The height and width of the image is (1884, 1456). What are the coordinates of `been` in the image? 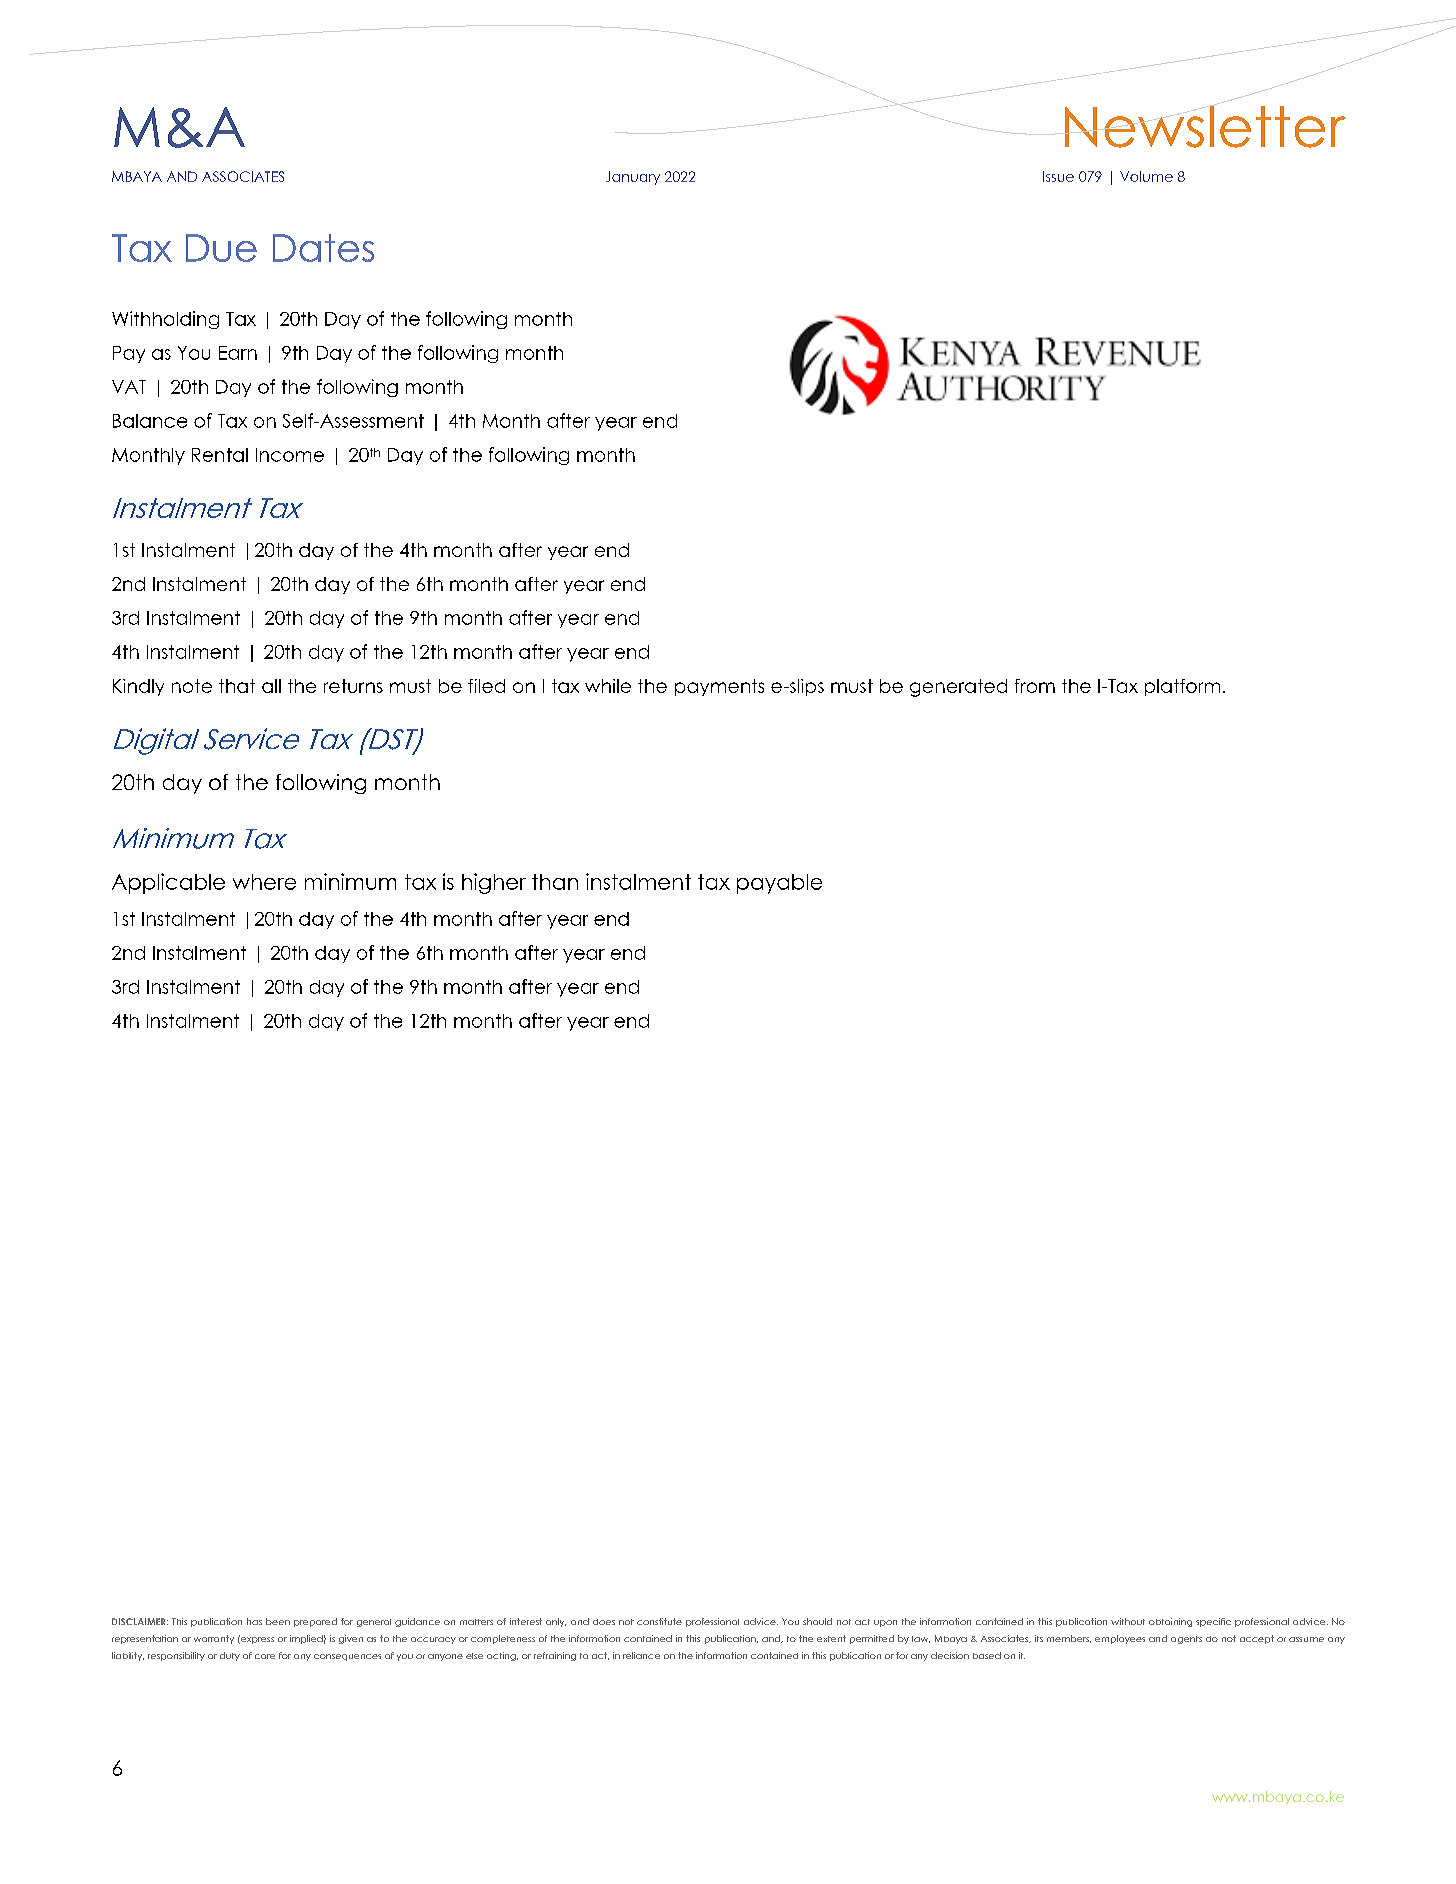 It's located at (278, 1621).
